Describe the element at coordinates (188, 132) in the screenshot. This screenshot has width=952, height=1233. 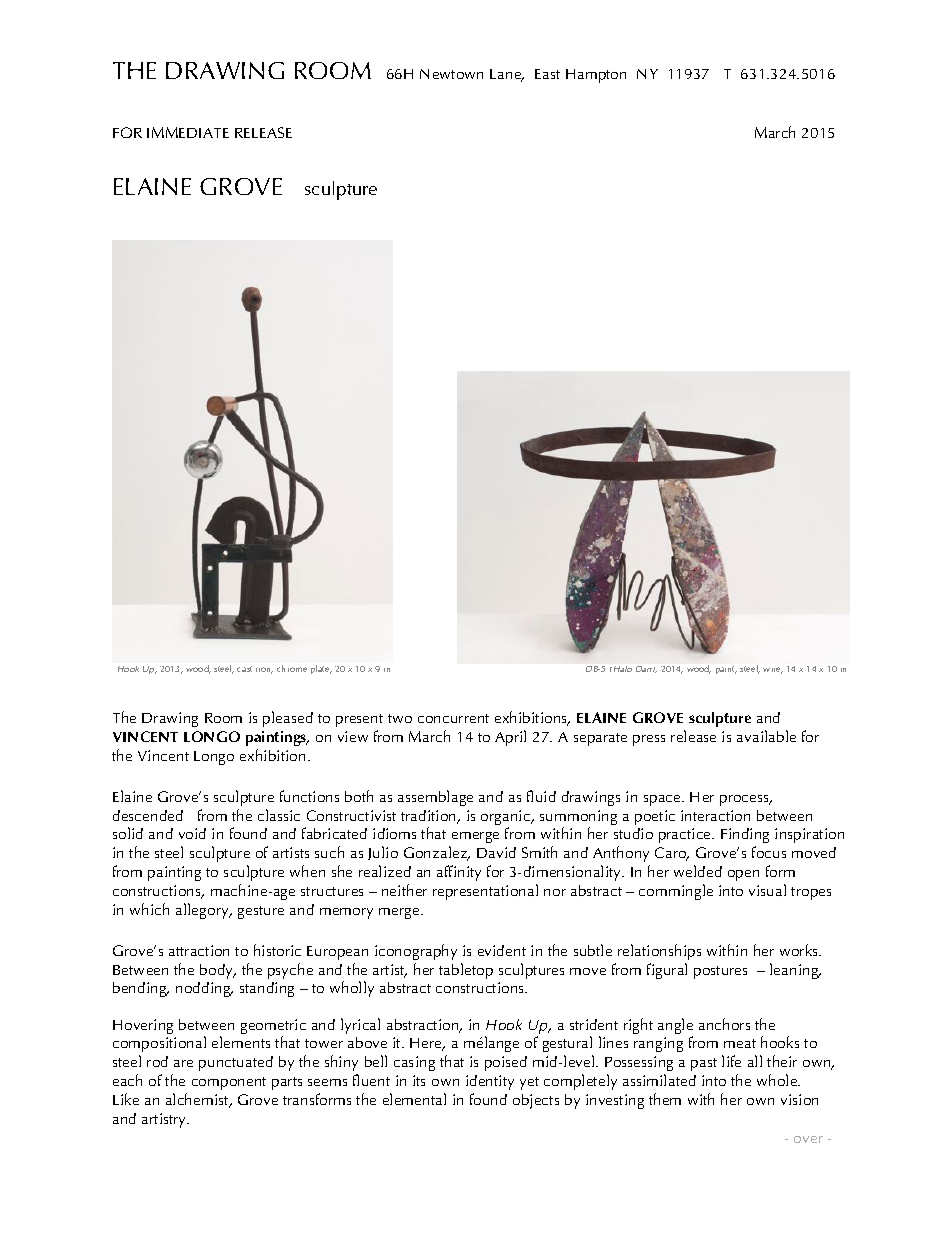
I see `IMMEDIATE` at that location.
